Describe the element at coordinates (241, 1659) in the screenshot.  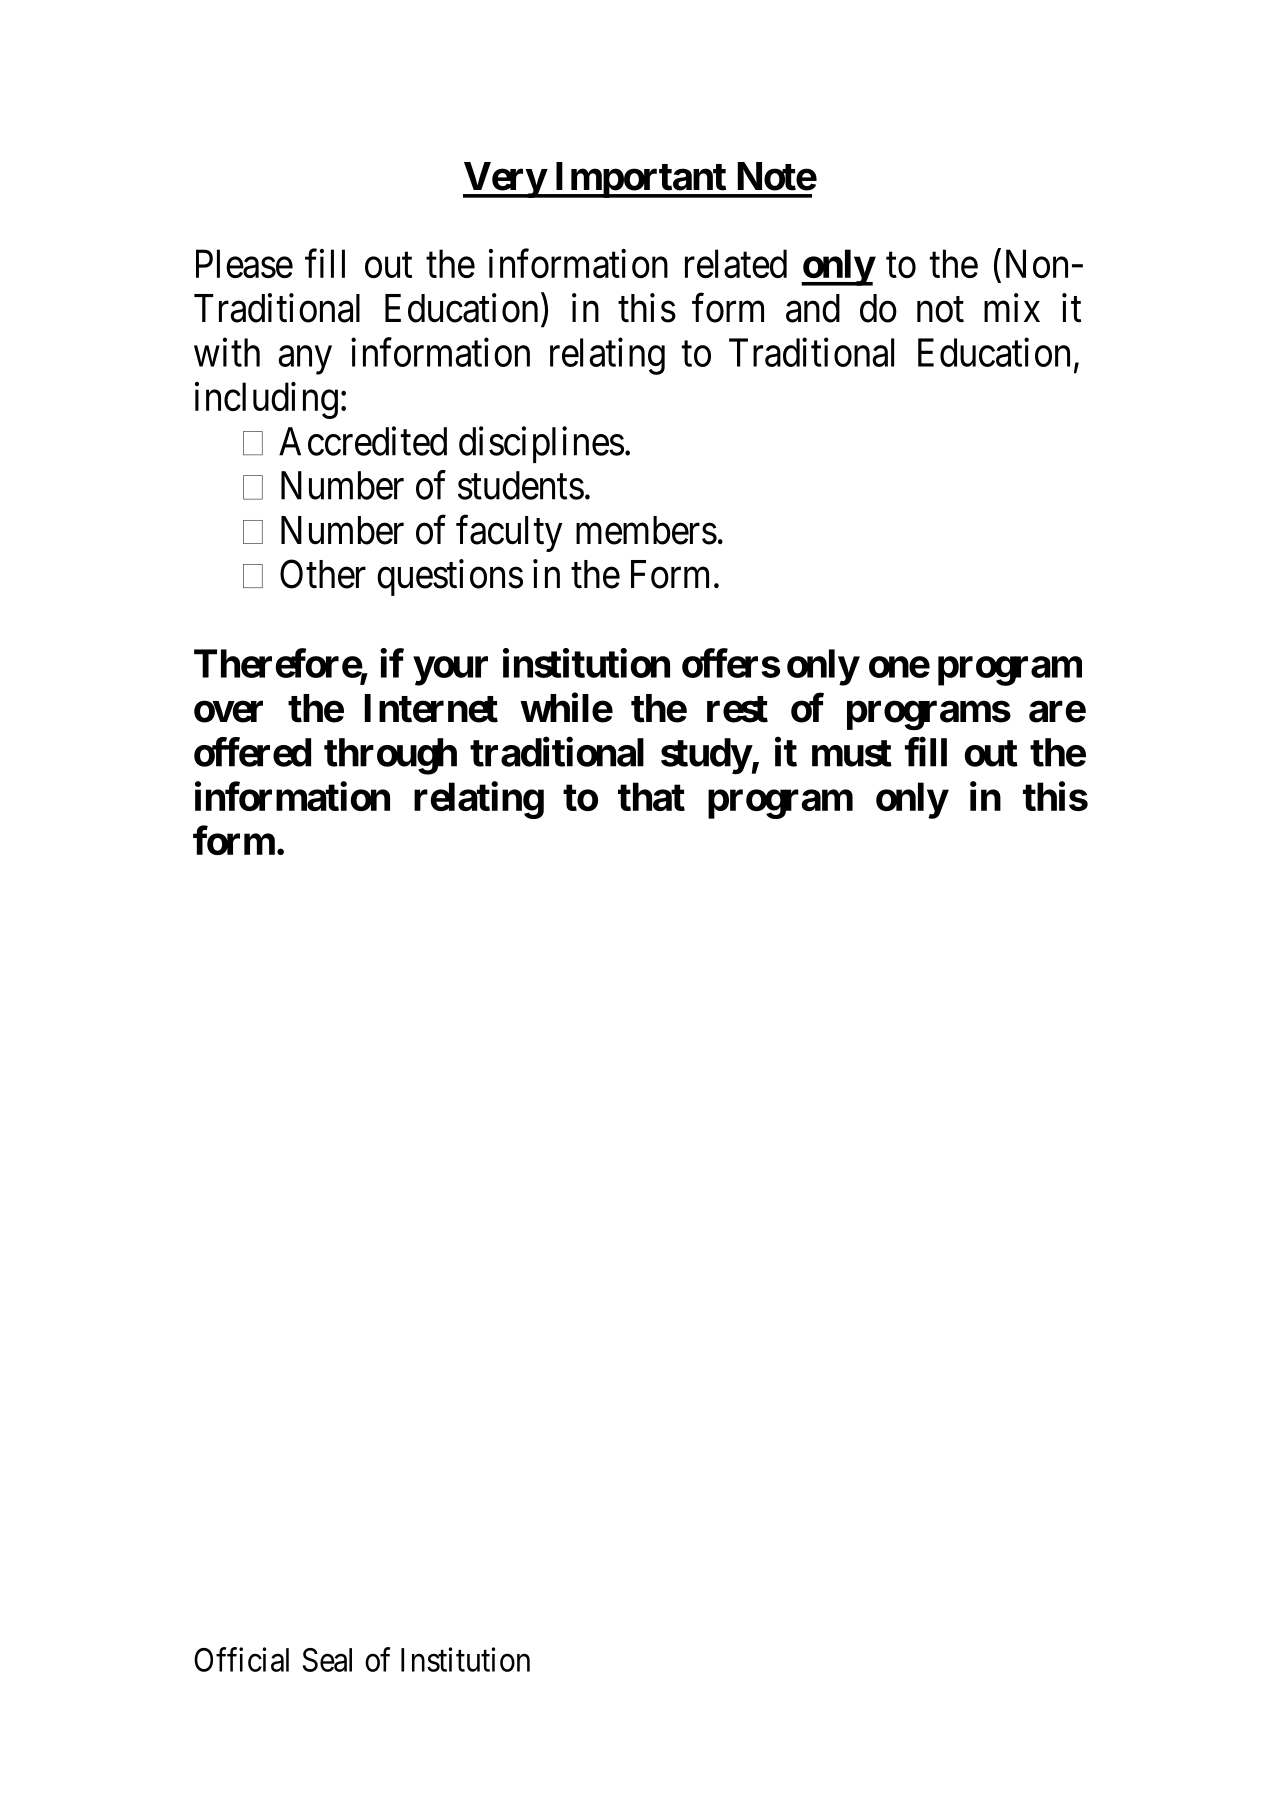
I see `Official` at that location.
